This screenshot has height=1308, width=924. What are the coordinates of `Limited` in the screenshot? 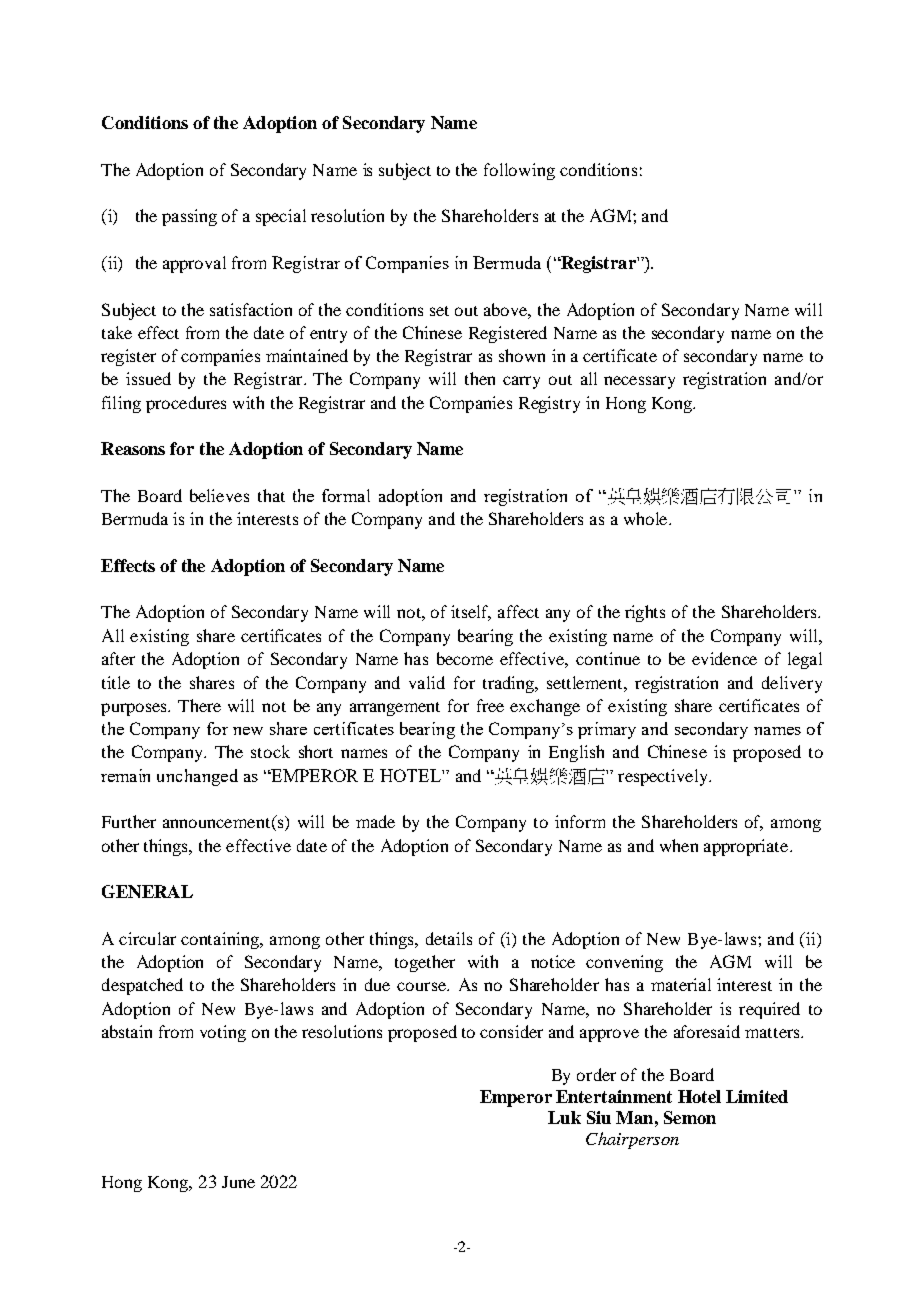 It's located at (757, 1096).
